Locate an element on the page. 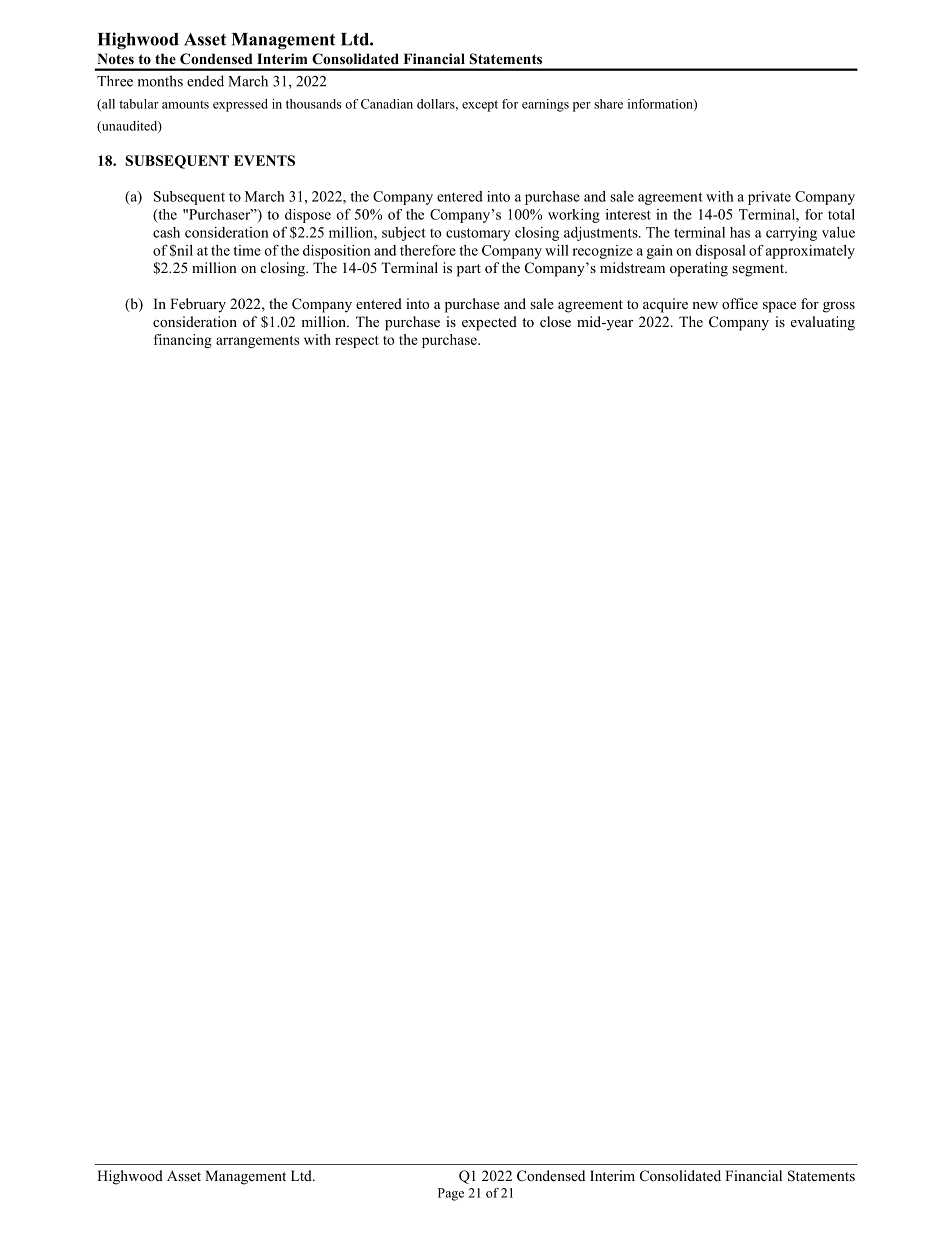 The width and height of the document is (952, 1233). private is located at coordinates (769, 198).
